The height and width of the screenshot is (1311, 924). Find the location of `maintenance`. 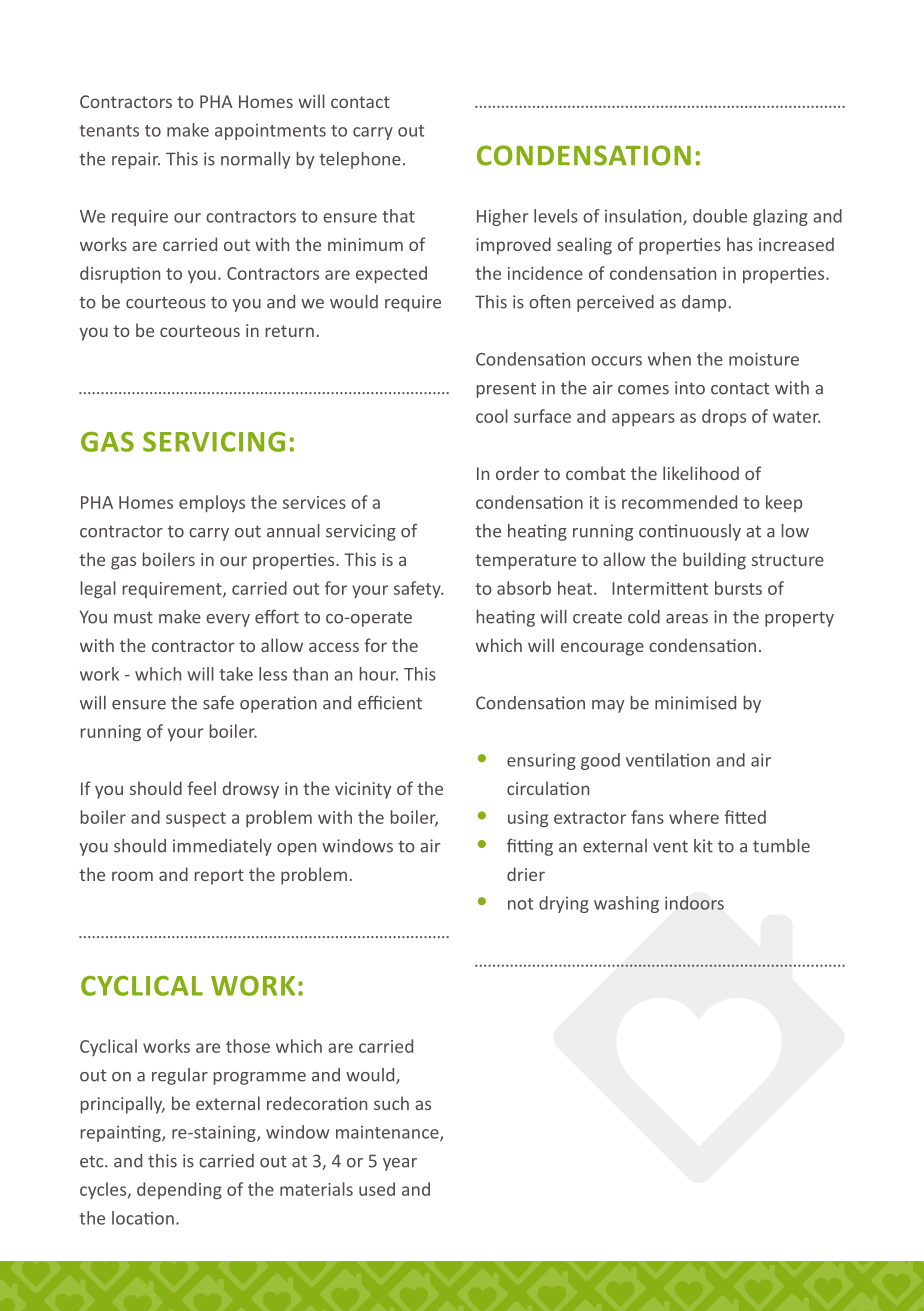

maintenance is located at coordinates (388, 1133).
